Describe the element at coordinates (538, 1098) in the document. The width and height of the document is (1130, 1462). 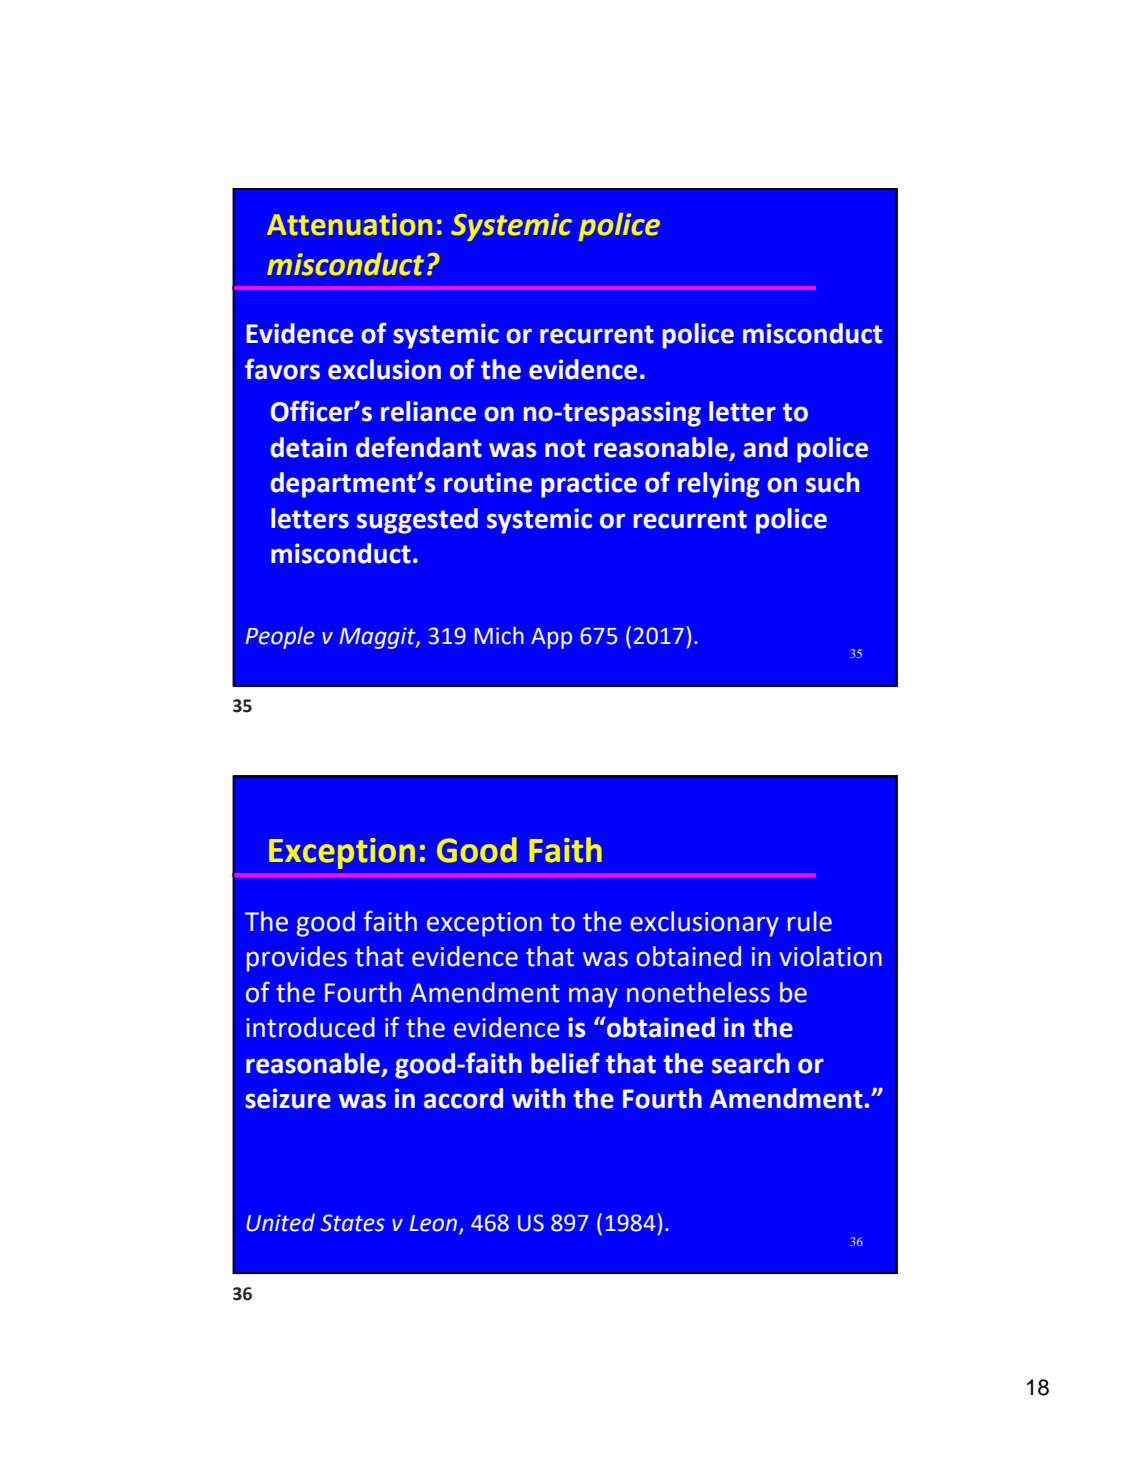
I see `with` at that location.
